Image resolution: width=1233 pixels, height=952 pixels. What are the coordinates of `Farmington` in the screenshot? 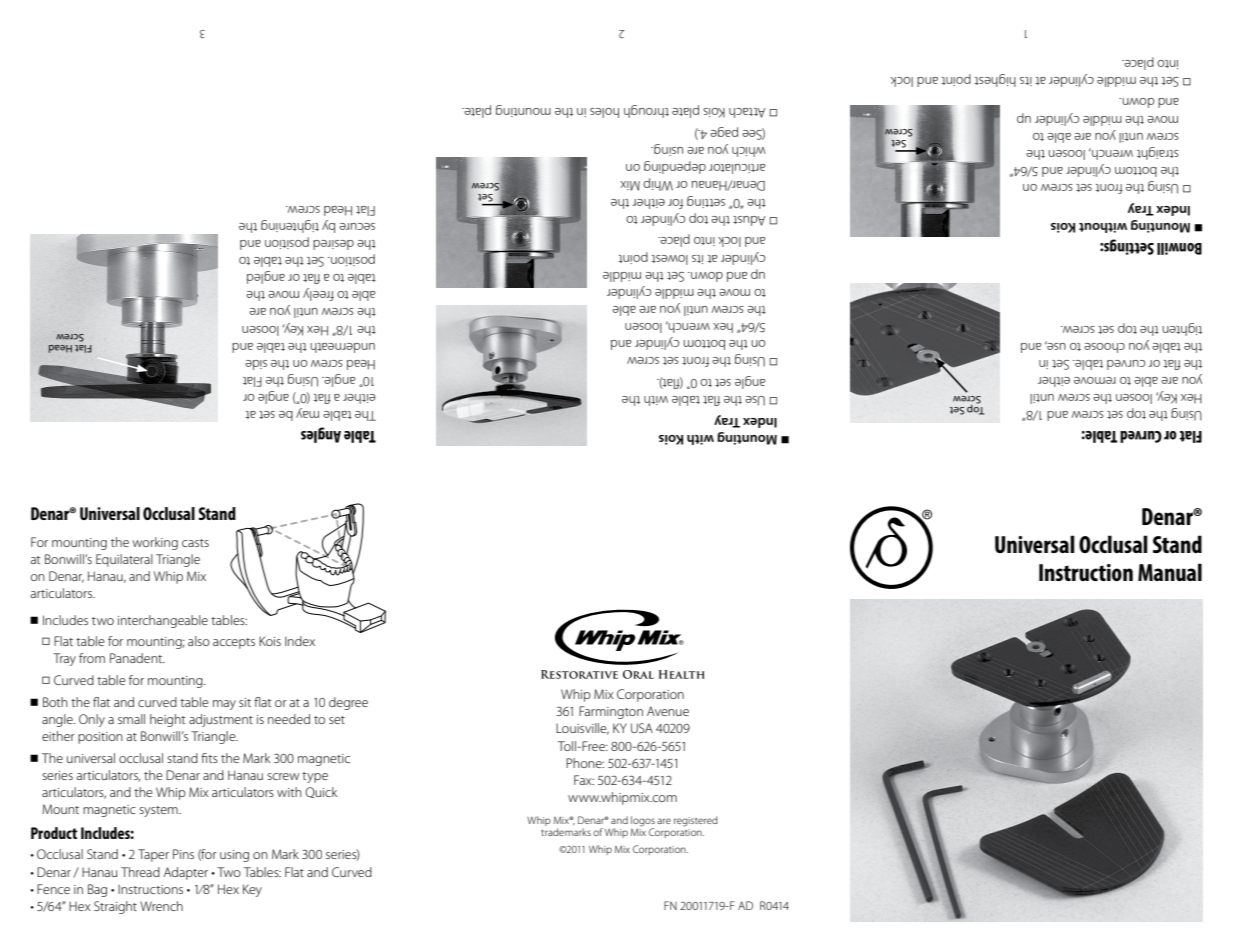 It's located at (611, 712).
